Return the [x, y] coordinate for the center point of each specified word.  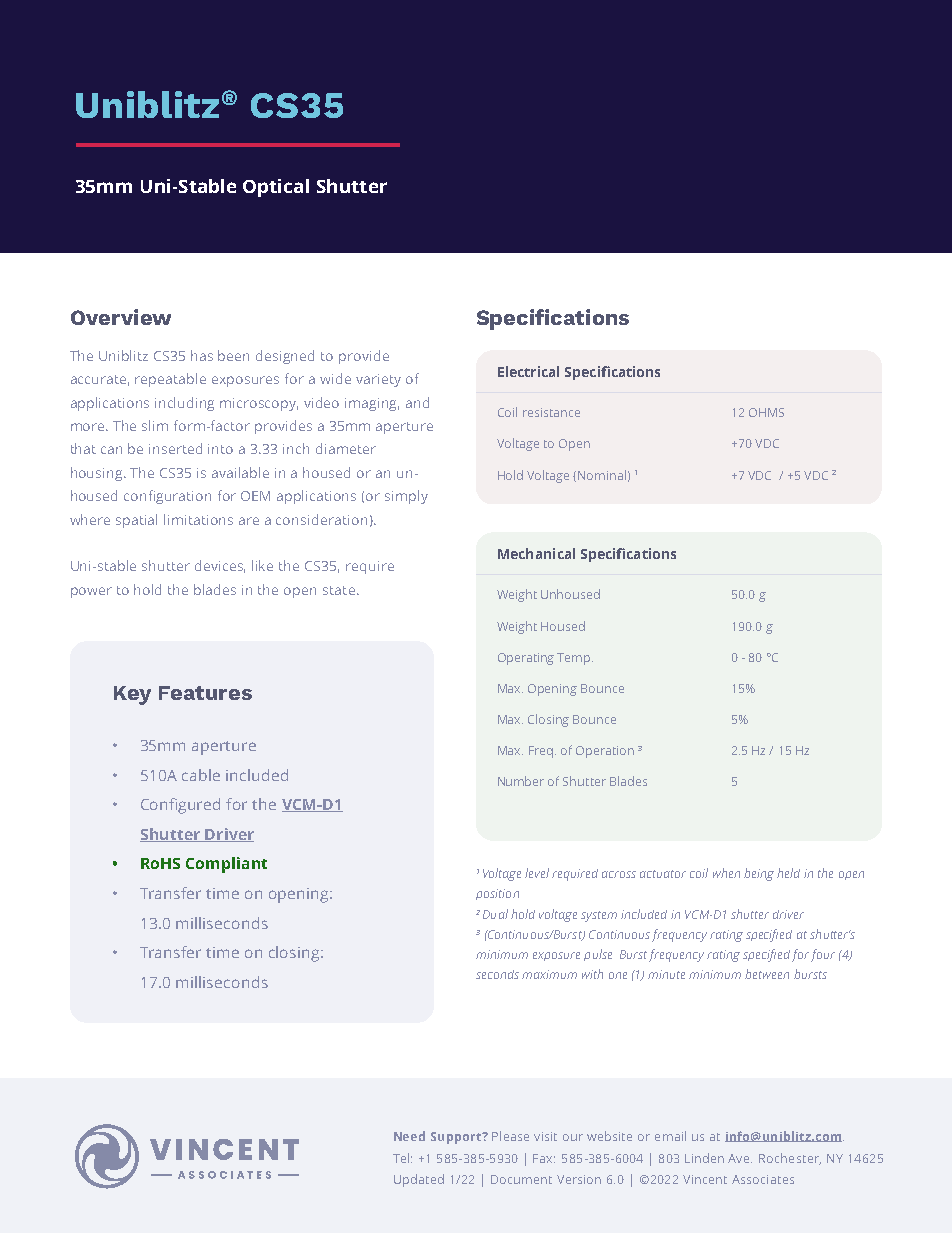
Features [205, 693]
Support [457, 1138]
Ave [740, 1158]
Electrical [528, 371]
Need [409, 1136]
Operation [605, 752]
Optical [276, 188]
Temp [575, 659]
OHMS [766, 412]
